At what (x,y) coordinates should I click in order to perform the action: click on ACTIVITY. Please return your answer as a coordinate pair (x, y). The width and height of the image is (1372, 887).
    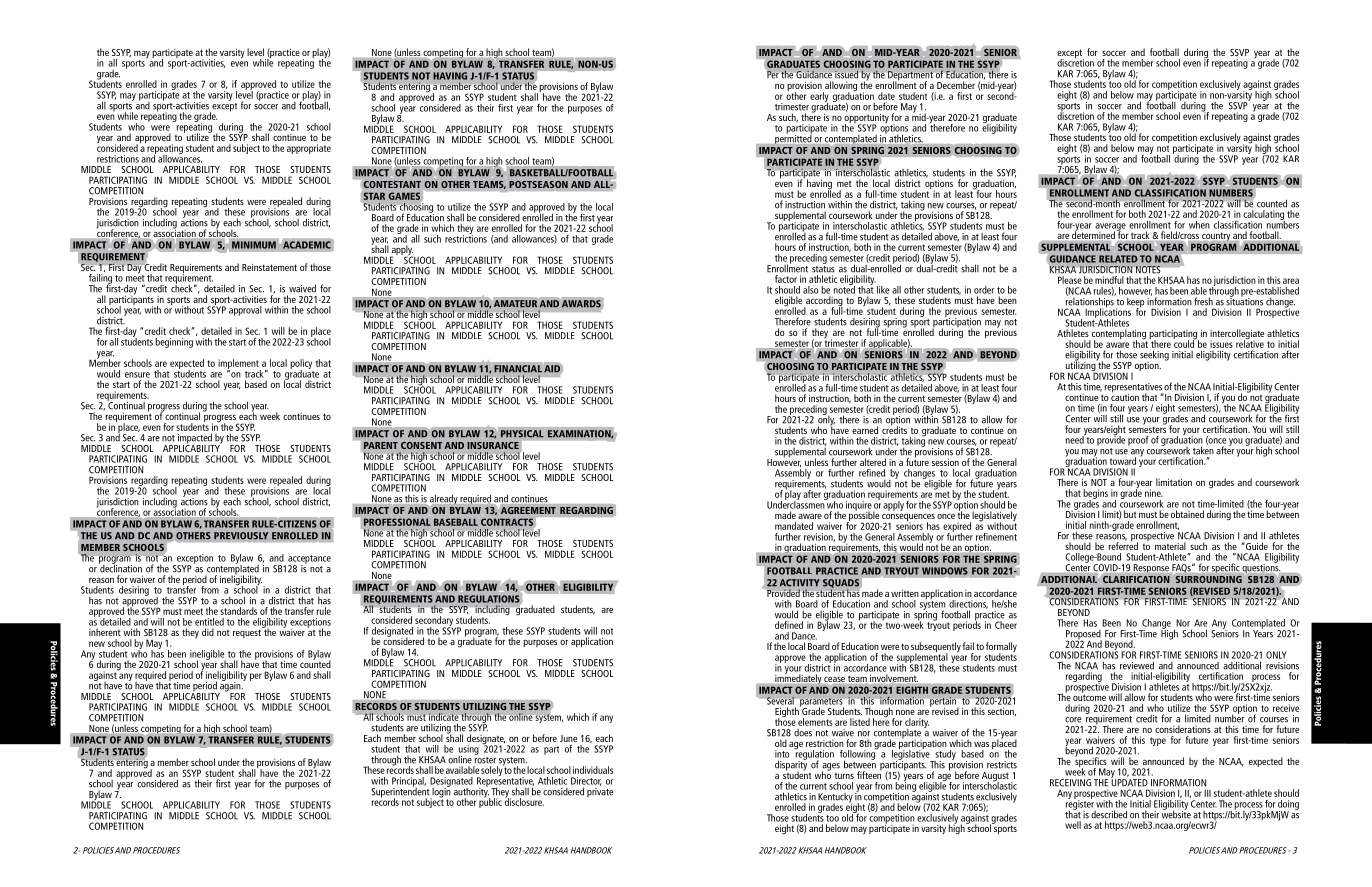
    Looking at the image, I should click on (800, 583).
